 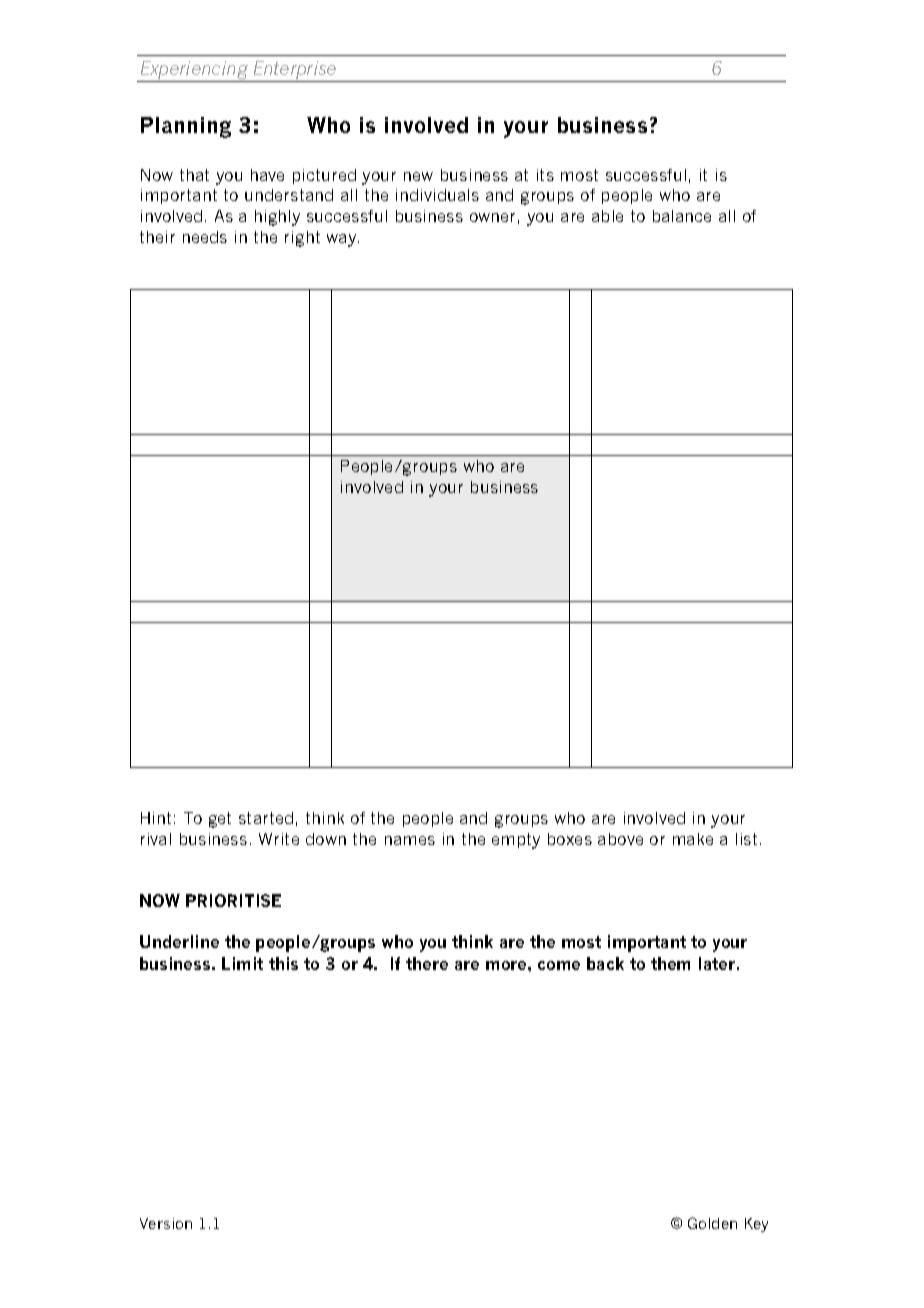 What do you see at coordinates (670, 963) in the screenshot?
I see `them` at bounding box center [670, 963].
